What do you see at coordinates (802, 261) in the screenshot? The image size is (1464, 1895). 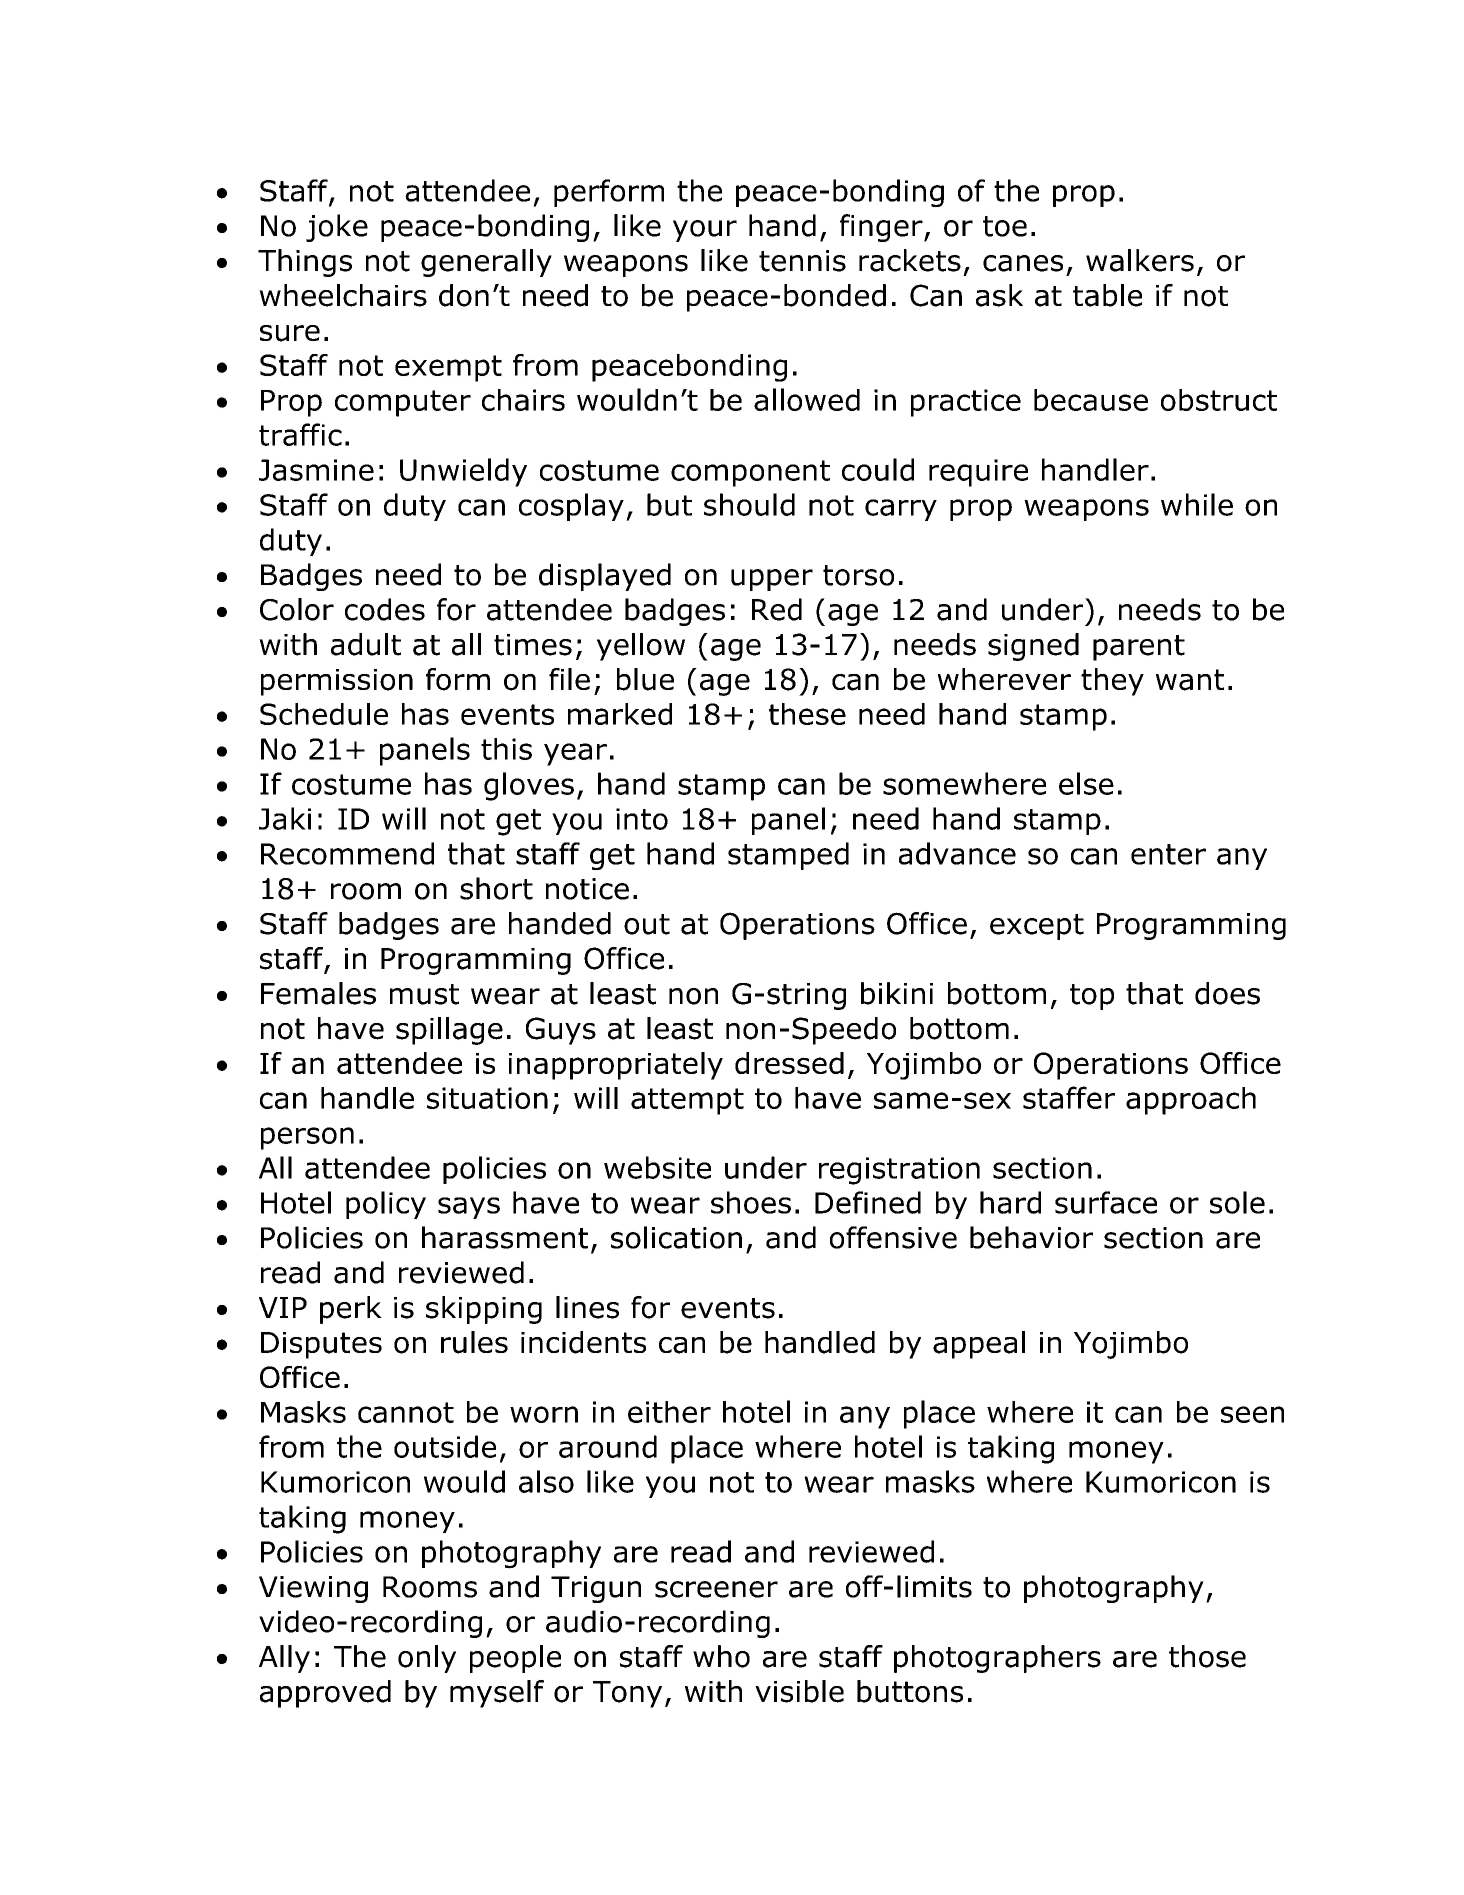 I see `tennis` at bounding box center [802, 261].
